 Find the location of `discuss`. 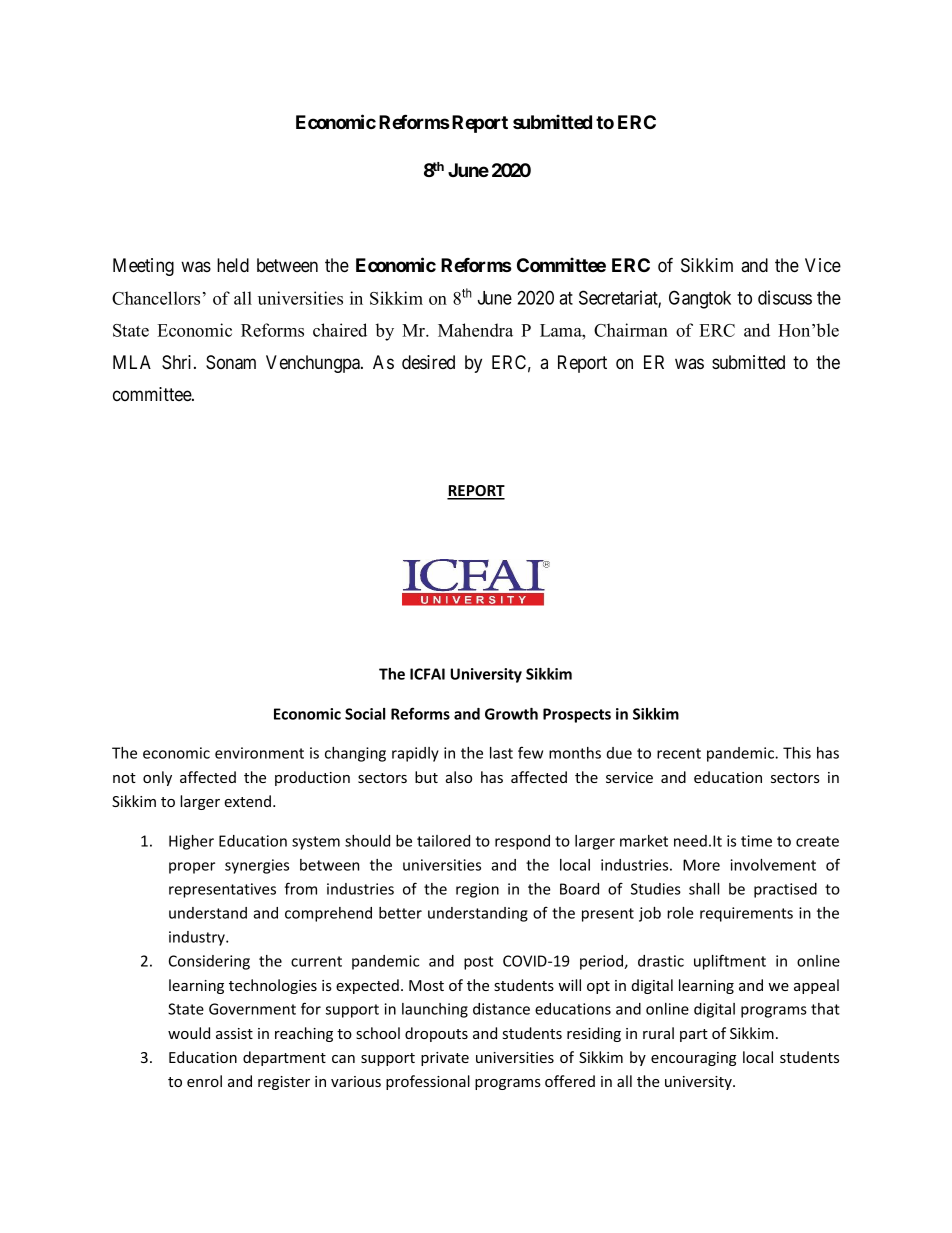

discuss is located at coordinates (785, 297).
